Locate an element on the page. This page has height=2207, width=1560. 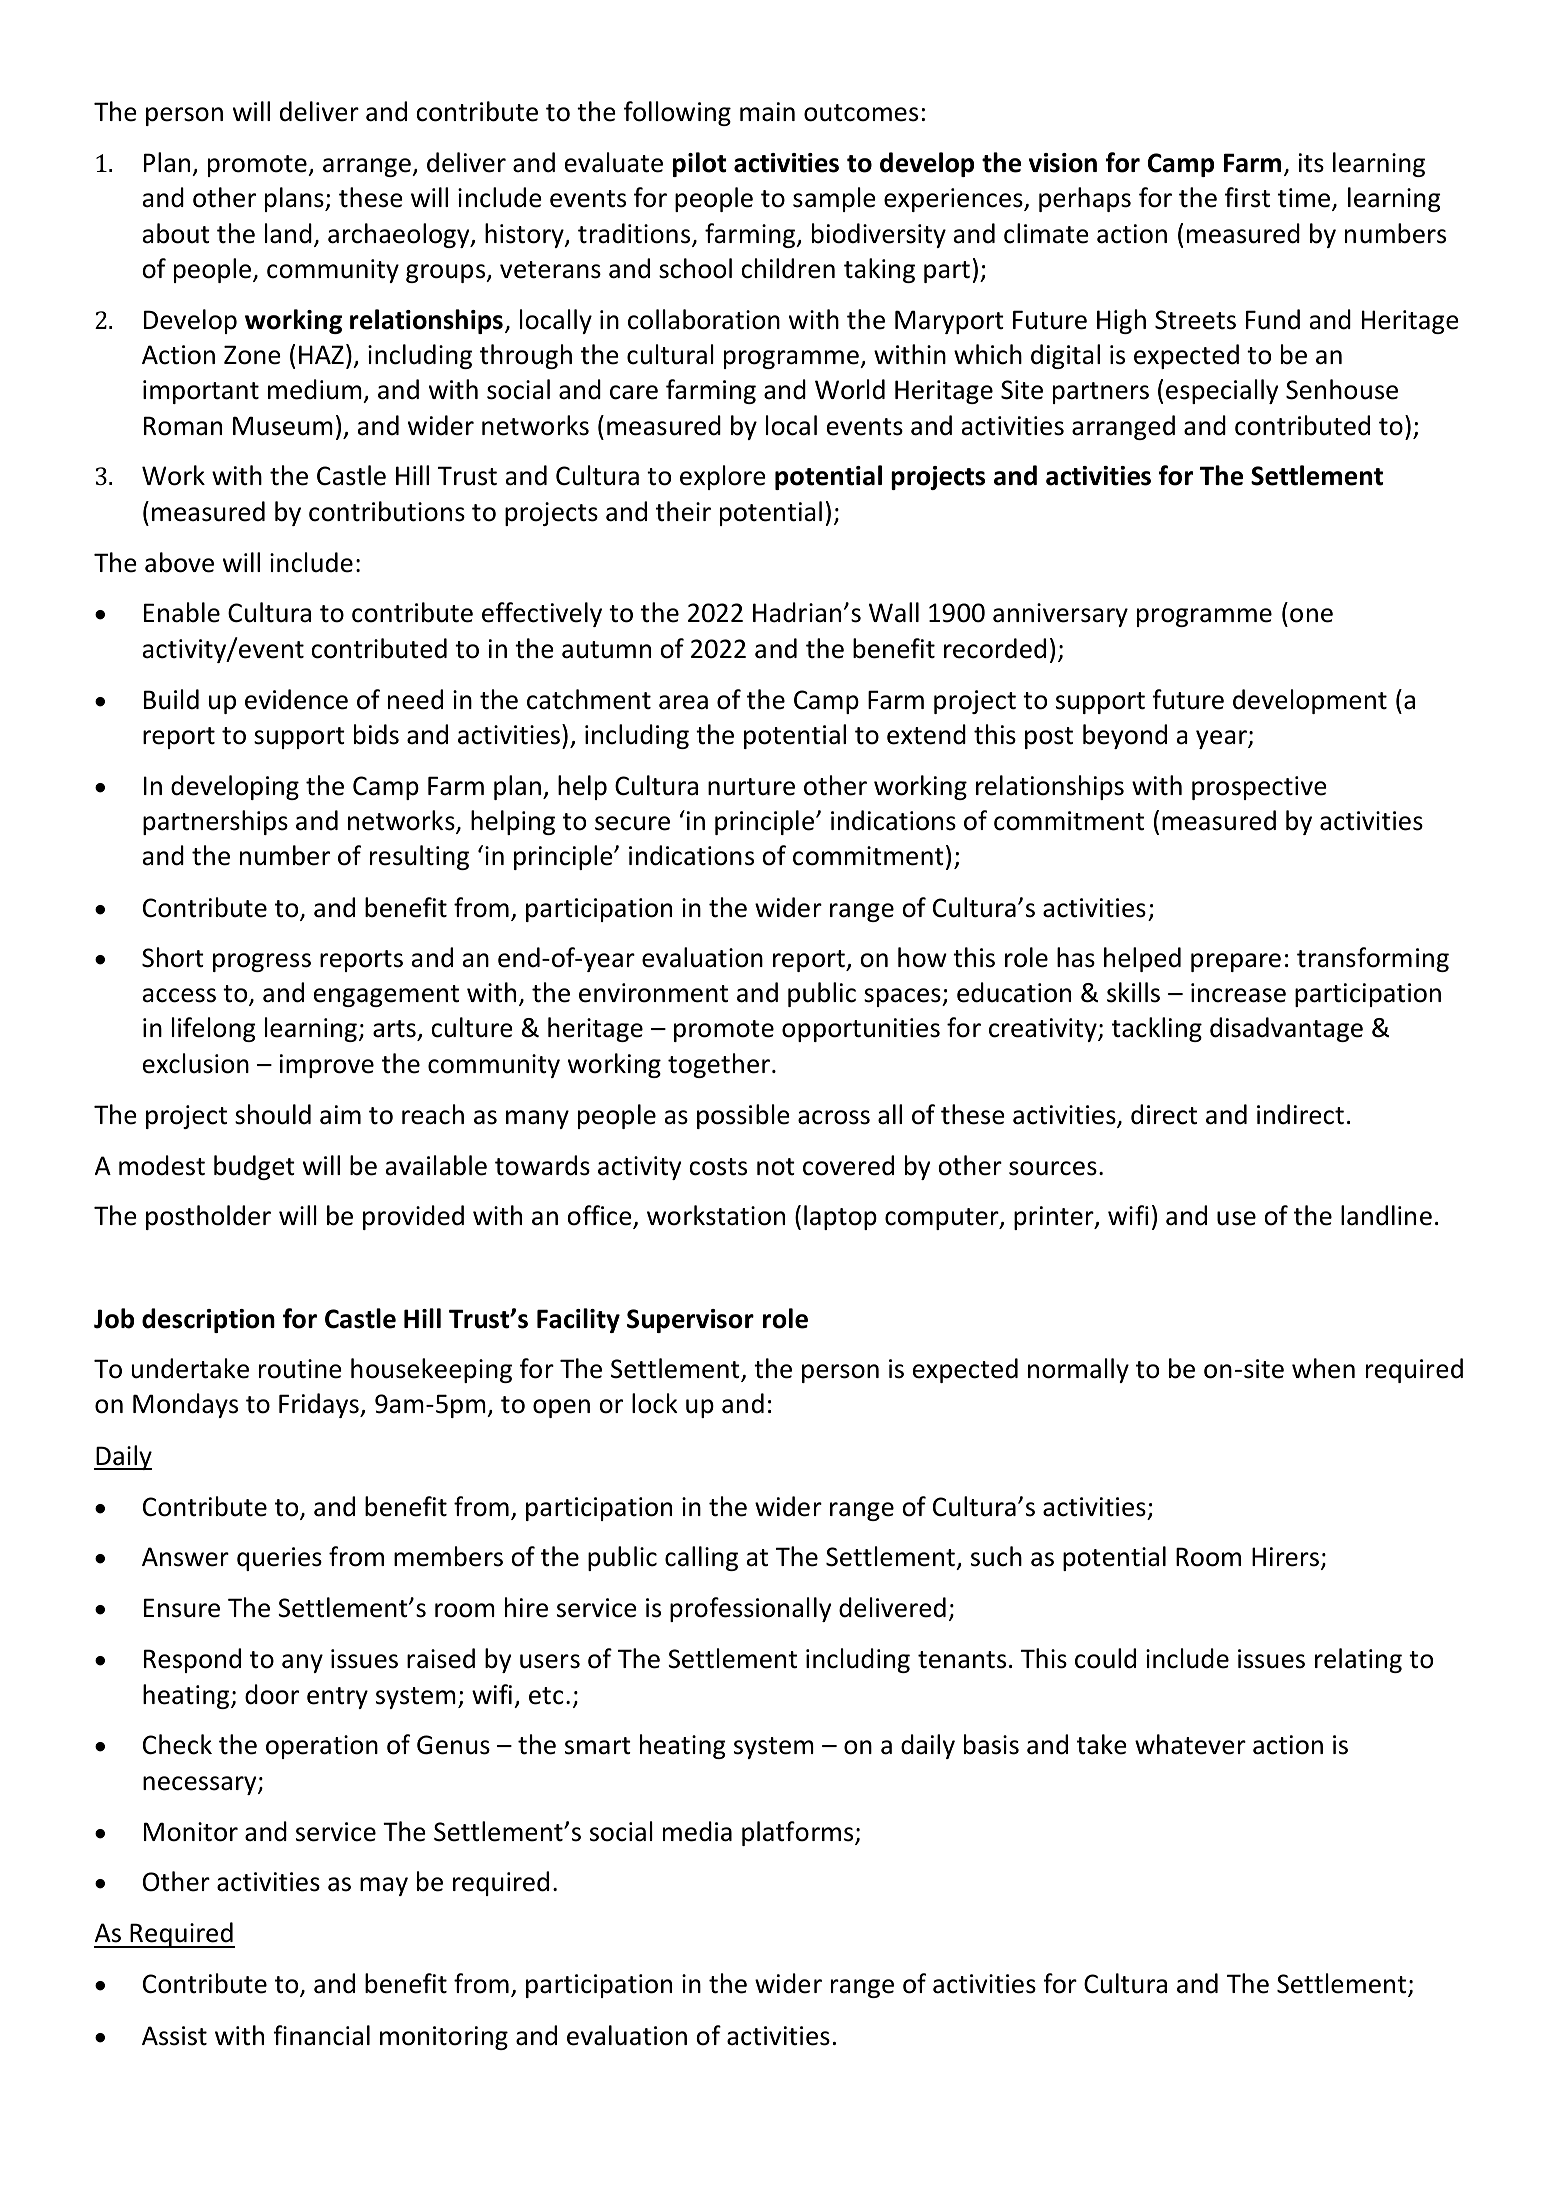
pilot is located at coordinates (700, 164).
